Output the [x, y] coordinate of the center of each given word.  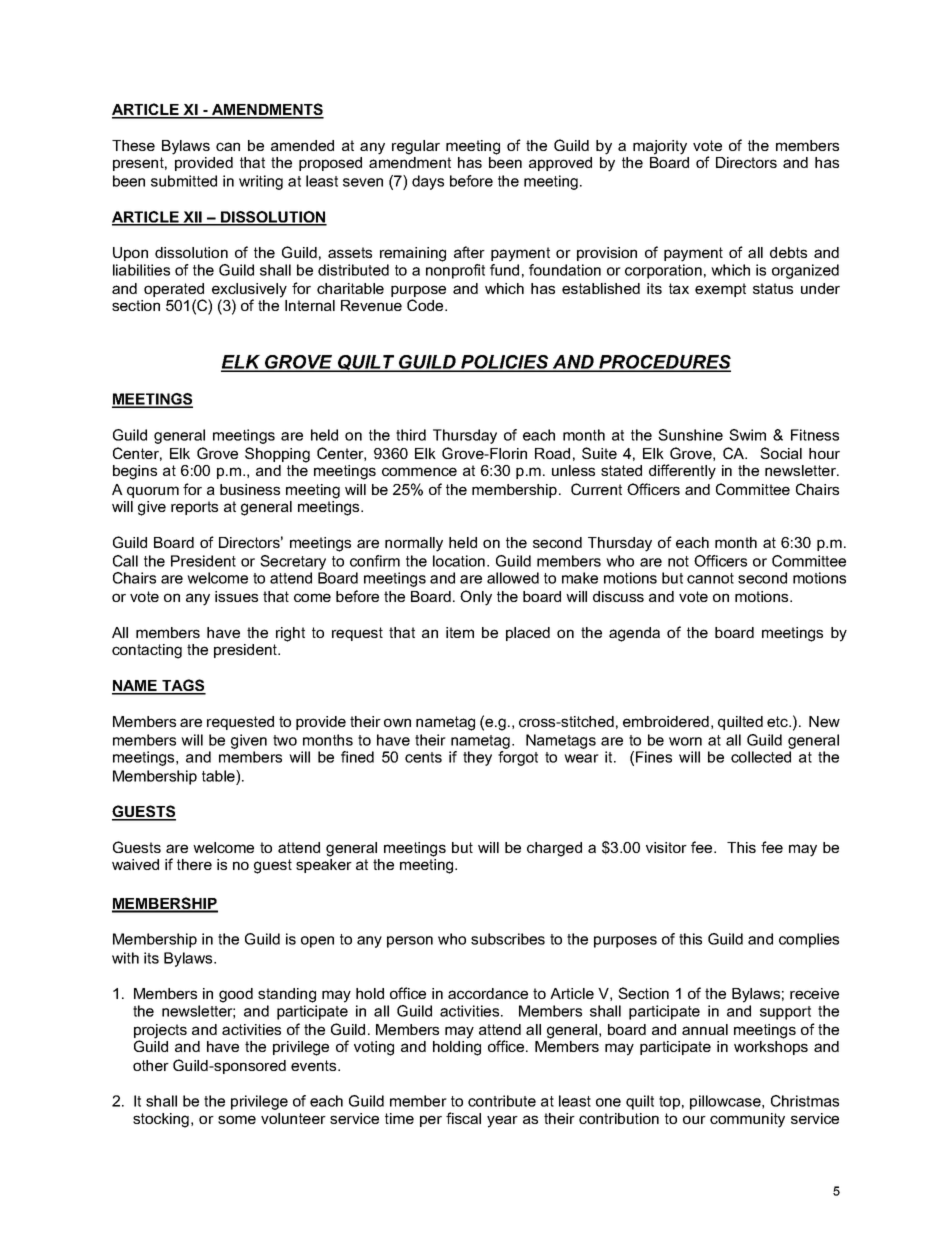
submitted [184, 181]
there [194, 864]
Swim [747, 435]
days [428, 182]
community [747, 1120]
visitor [666, 847]
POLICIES [505, 363]
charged [554, 849]
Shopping [277, 455]
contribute [502, 1101]
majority [660, 147]
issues [236, 596]
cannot [710, 578]
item [460, 632]
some [237, 1119]
